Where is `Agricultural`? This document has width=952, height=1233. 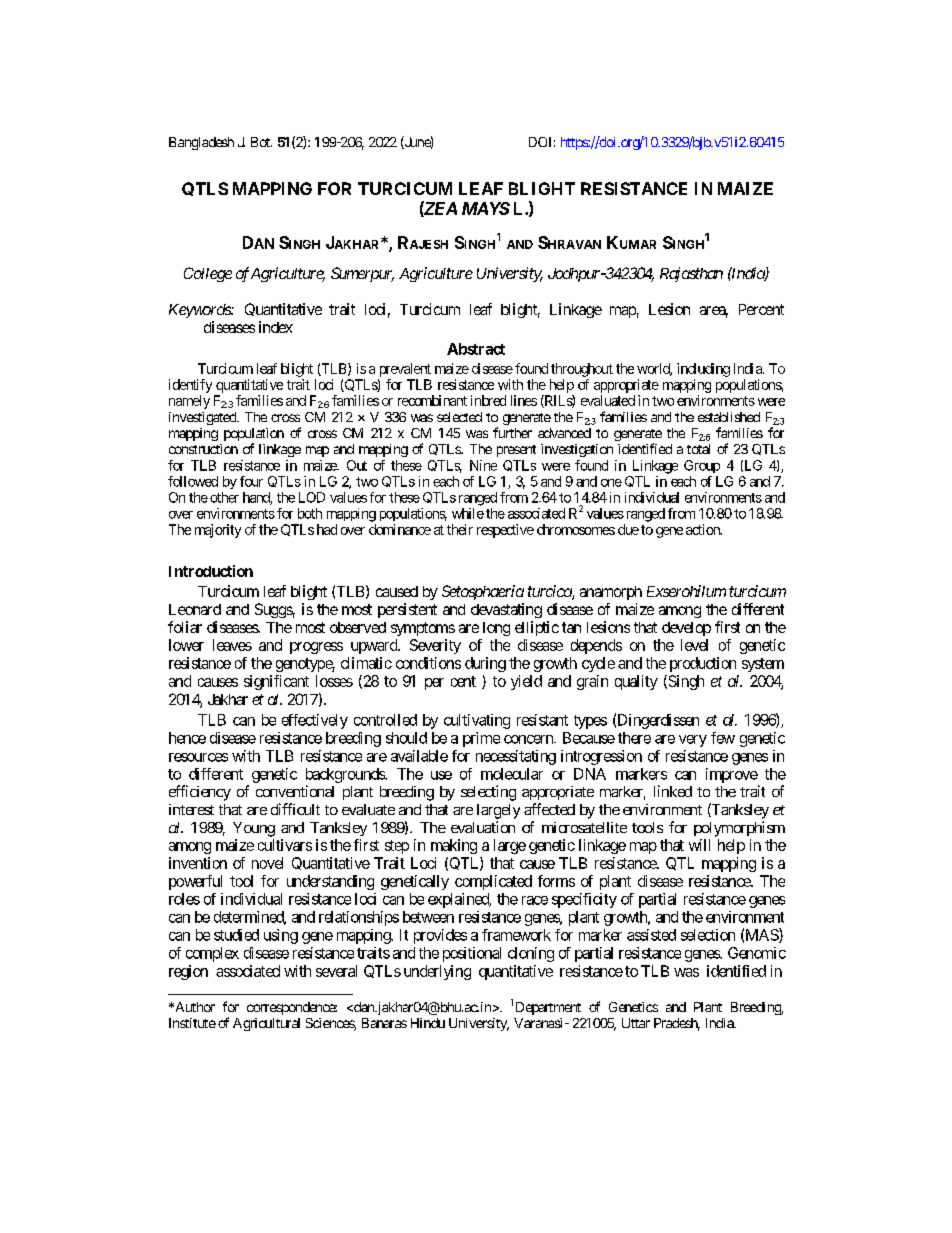
Agricultural is located at coordinates (266, 1024).
